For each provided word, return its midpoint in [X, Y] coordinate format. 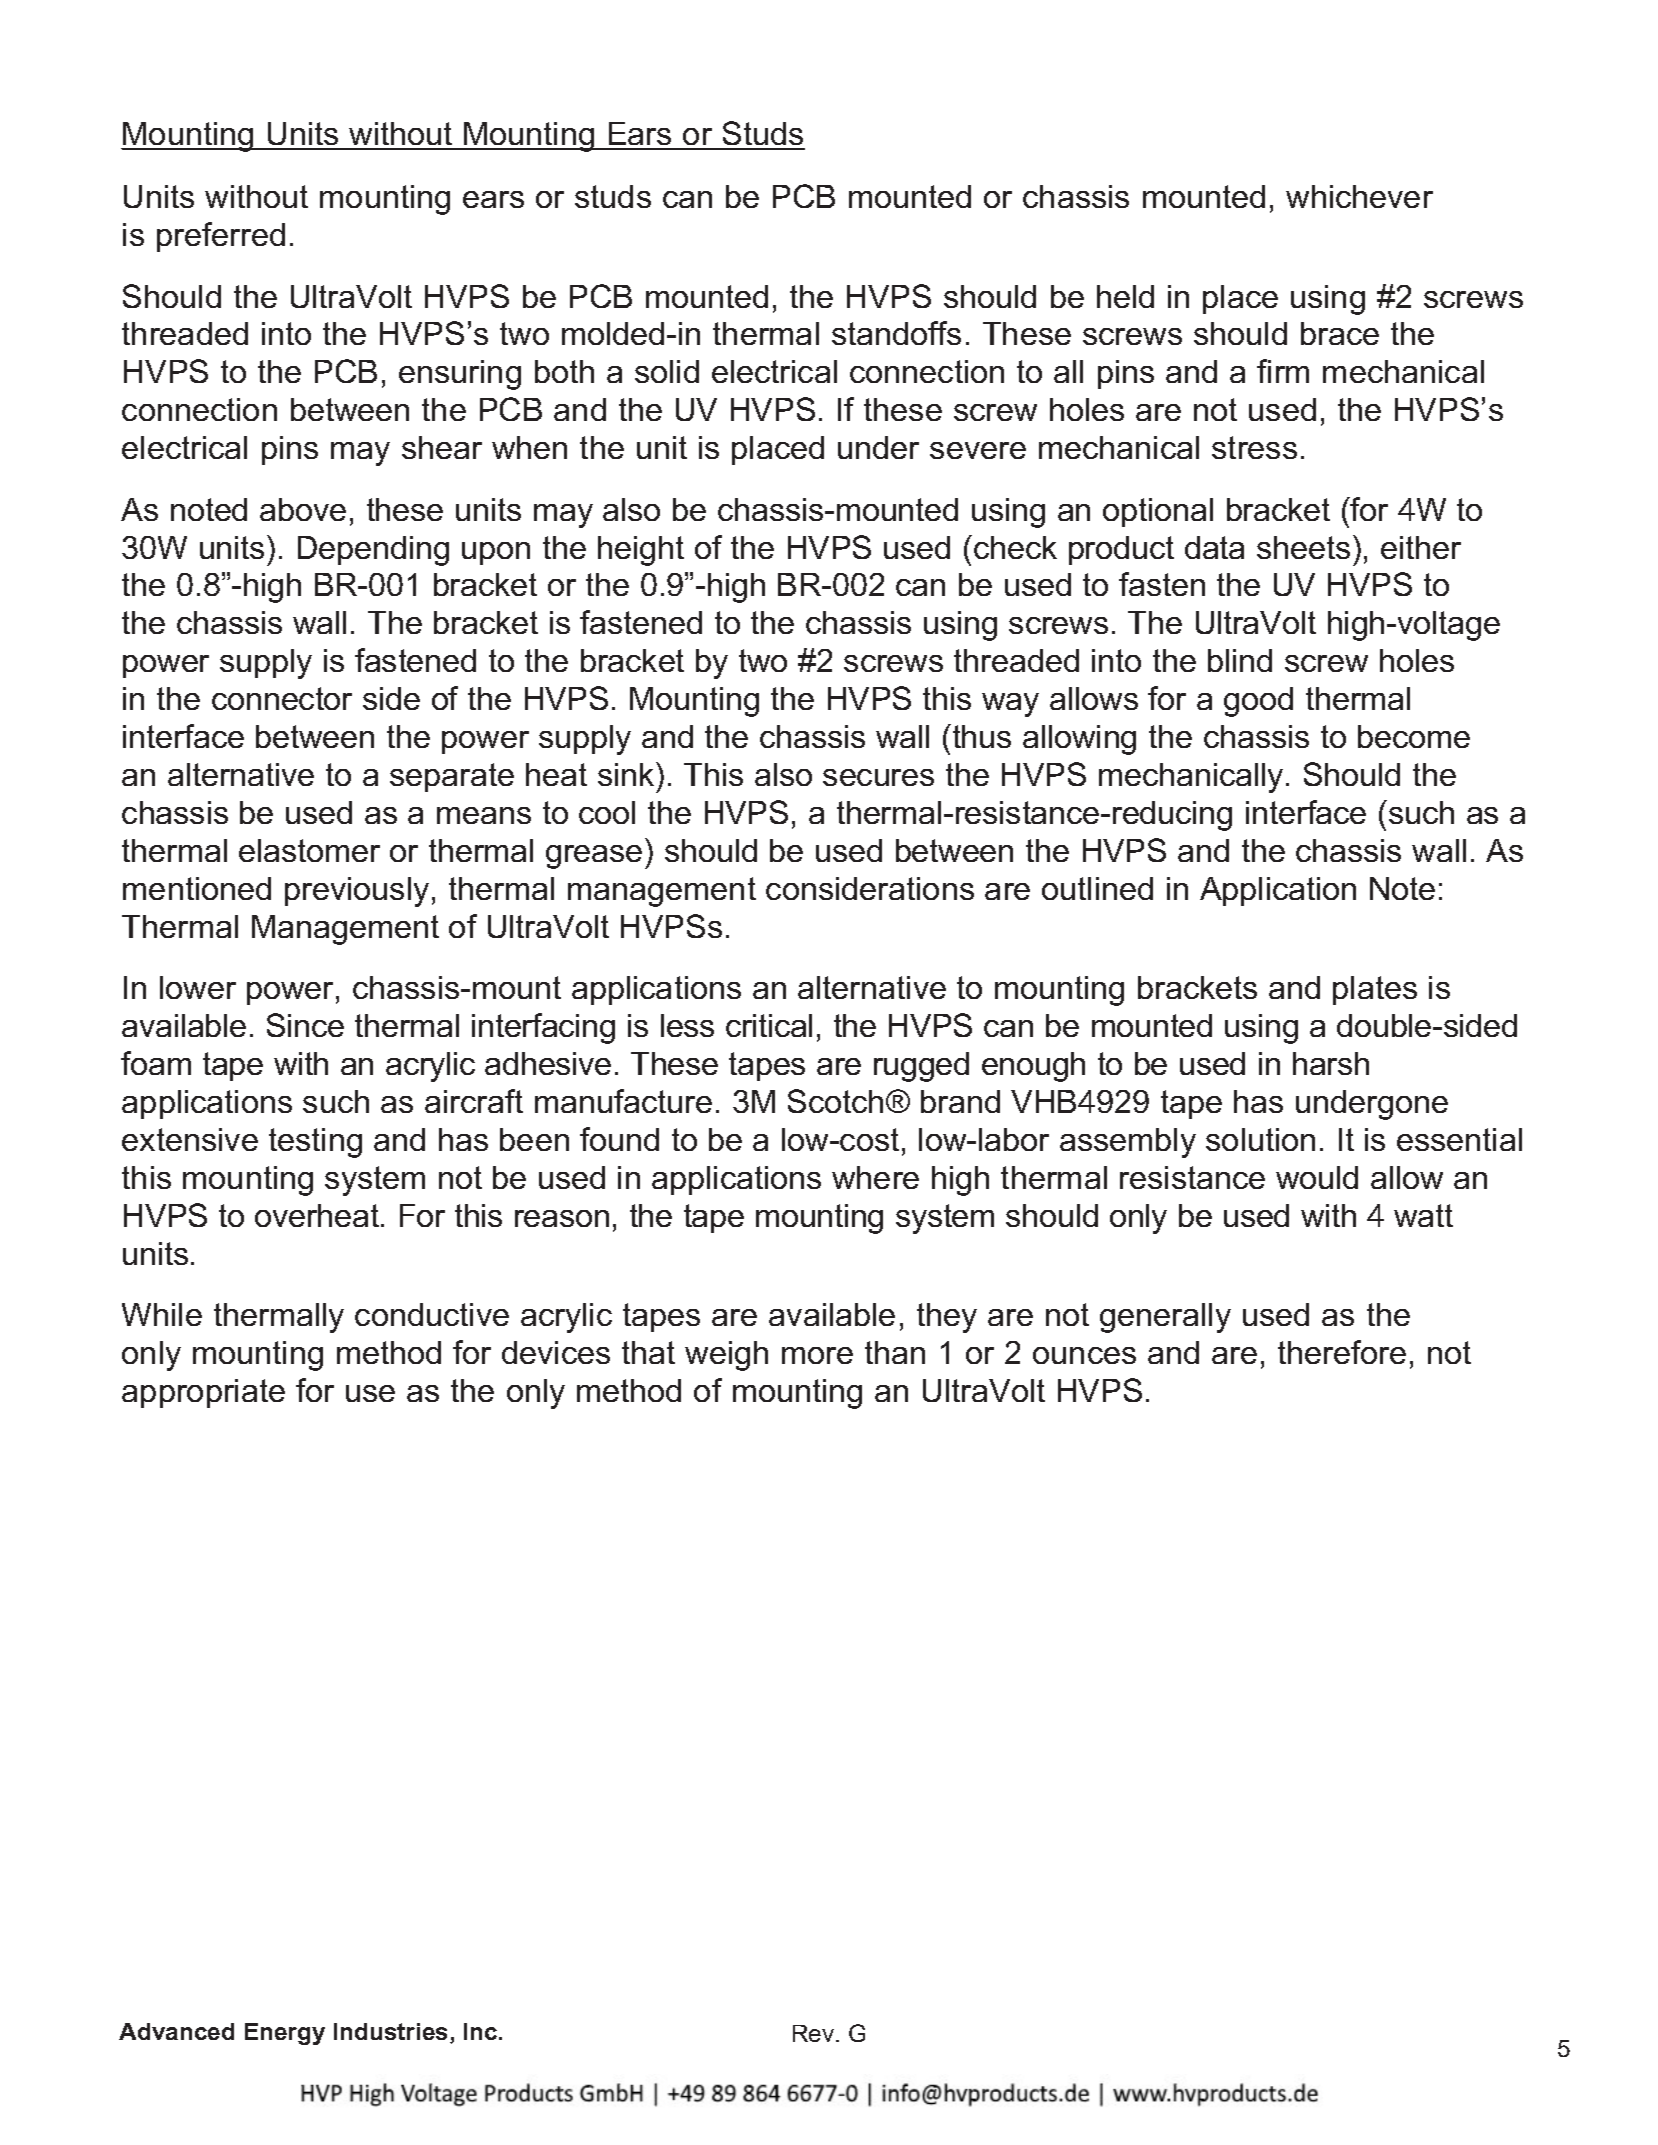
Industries [390, 2031]
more [817, 1355]
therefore [1342, 1352]
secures [878, 777]
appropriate [203, 1393]
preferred [221, 237]
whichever [1359, 196]
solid [667, 371]
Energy [285, 2034]
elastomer [309, 850]
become [1414, 736]
